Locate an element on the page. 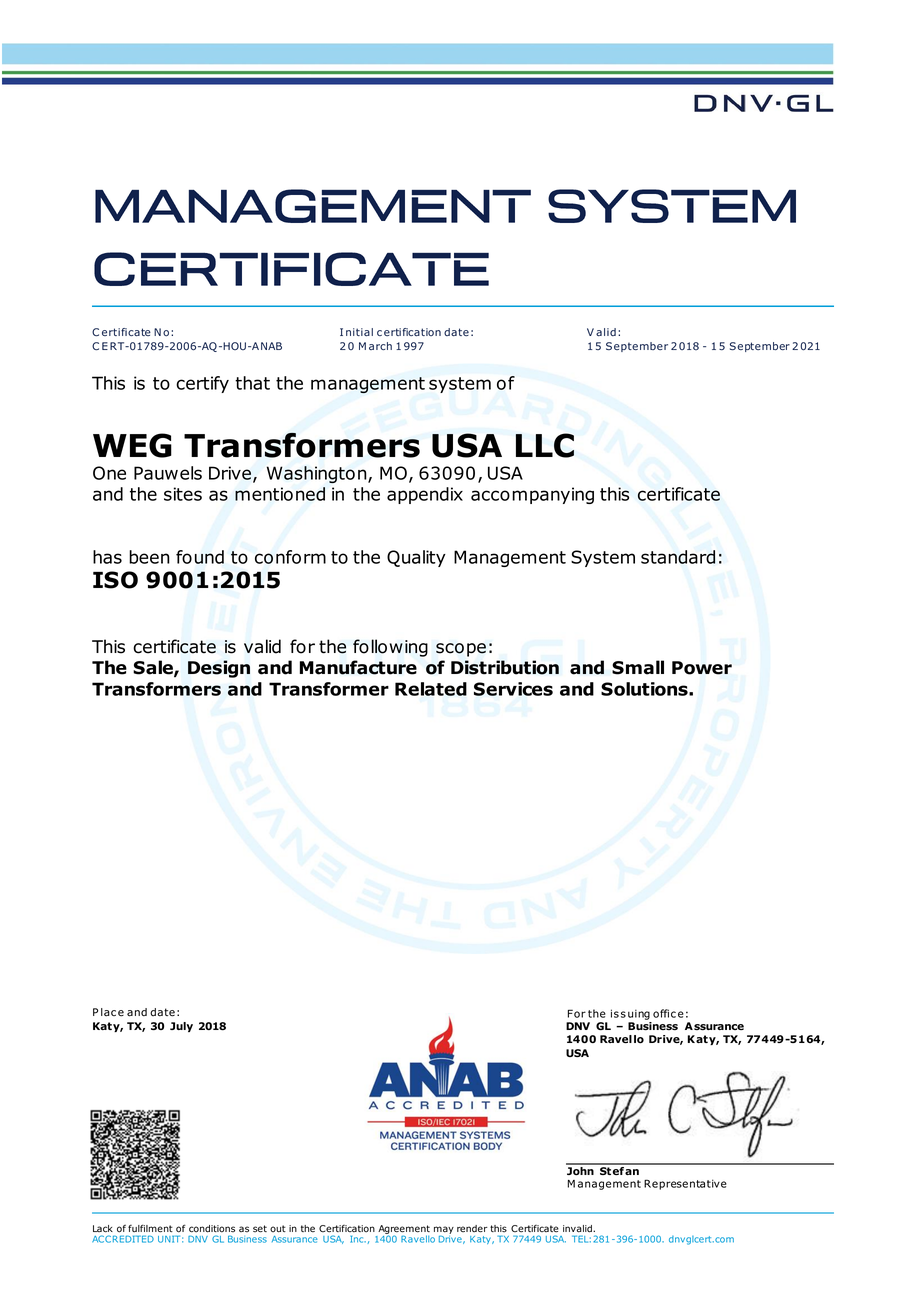 The height and width of the page is (1307, 924). Representative is located at coordinates (685, 1184).
